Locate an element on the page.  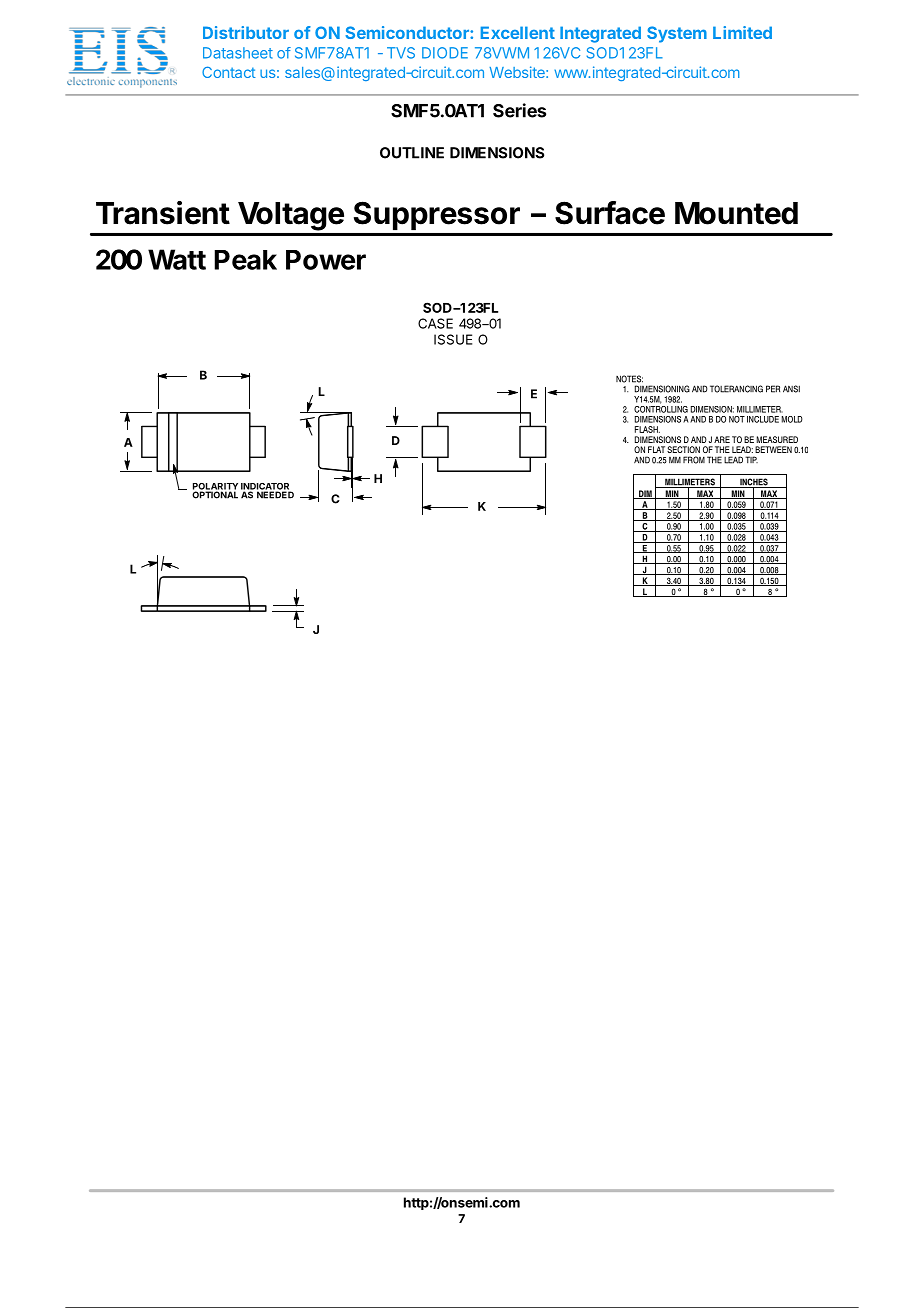
PER is located at coordinates (773, 389).
